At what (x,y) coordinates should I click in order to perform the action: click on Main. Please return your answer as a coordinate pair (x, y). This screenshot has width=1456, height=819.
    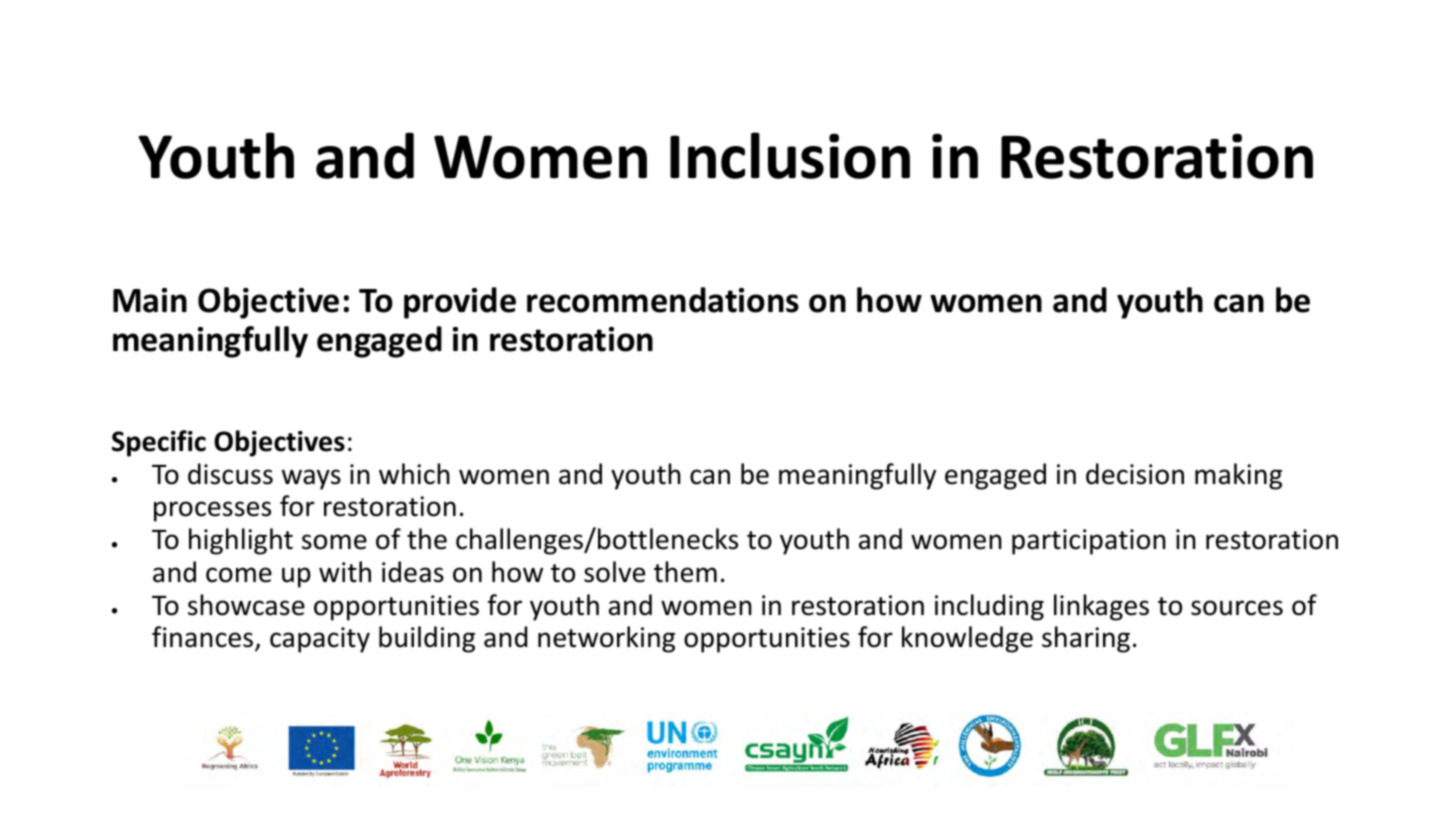
    Looking at the image, I should click on (150, 300).
